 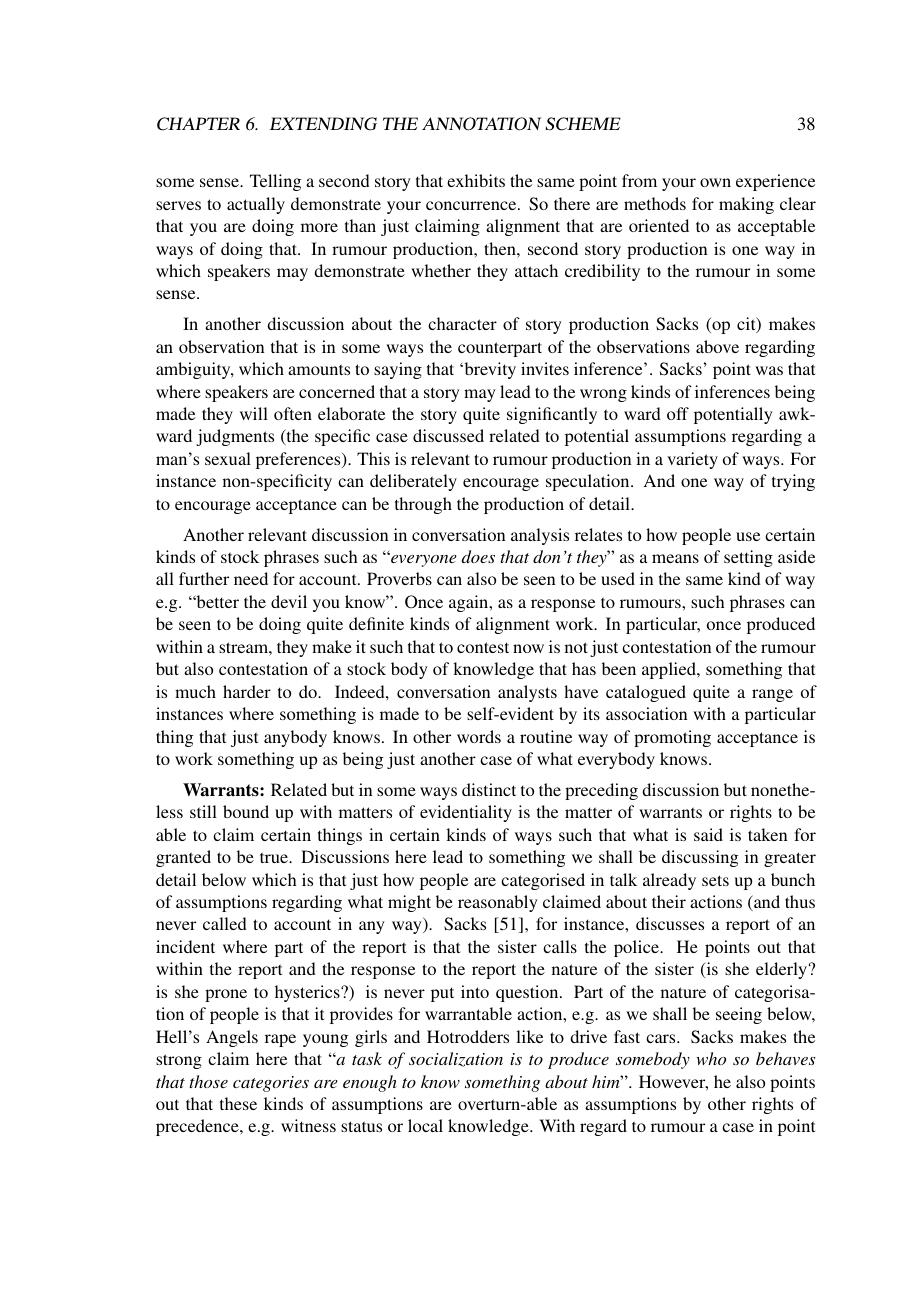 What do you see at coordinates (275, 857) in the screenshot?
I see `true` at bounding box center [275, 857].
